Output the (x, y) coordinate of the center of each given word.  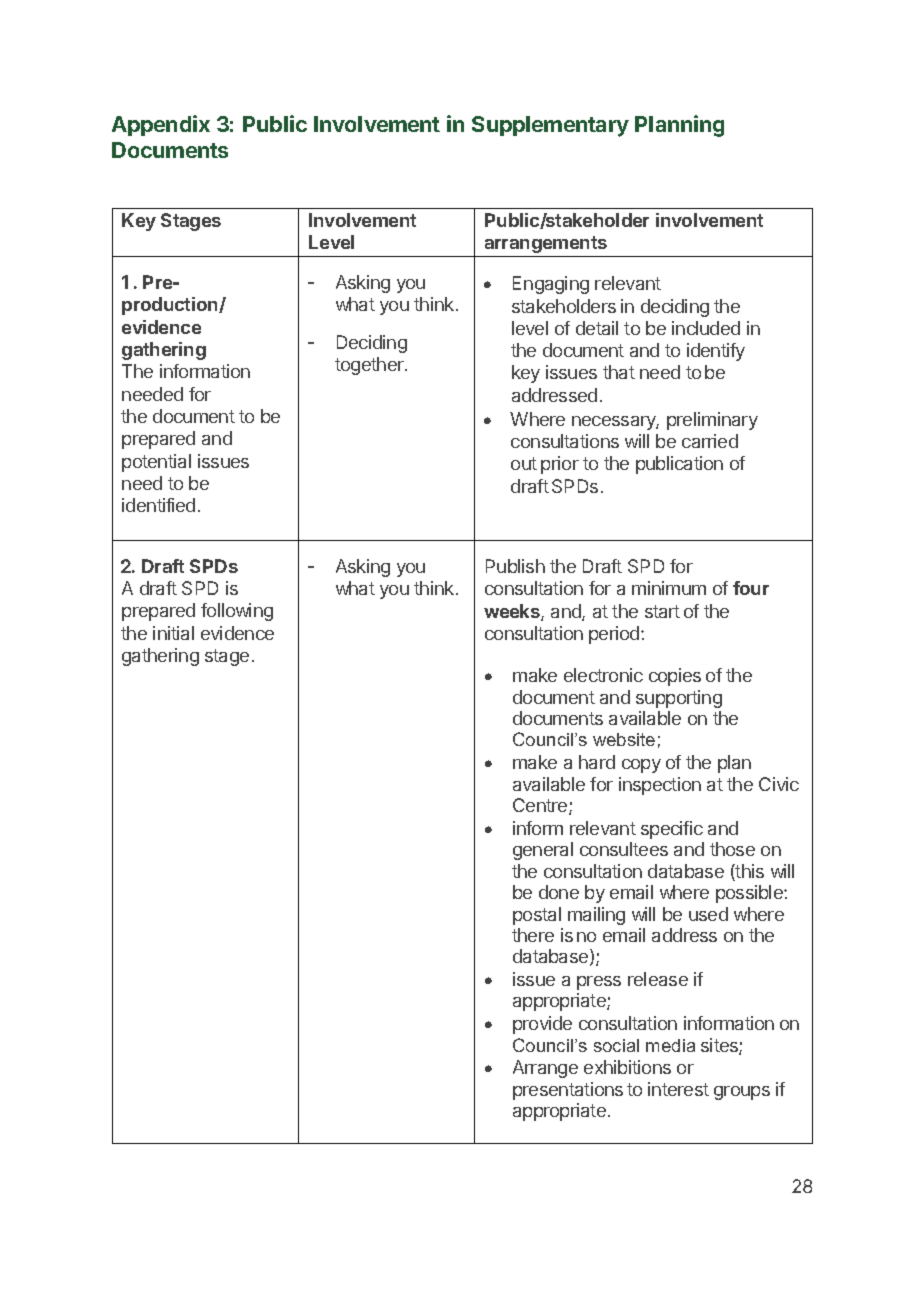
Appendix (161, 125)
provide (542, 1025)
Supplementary (550, 126)
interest (678, 1089)
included (706, 328)
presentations (568, 1091)
